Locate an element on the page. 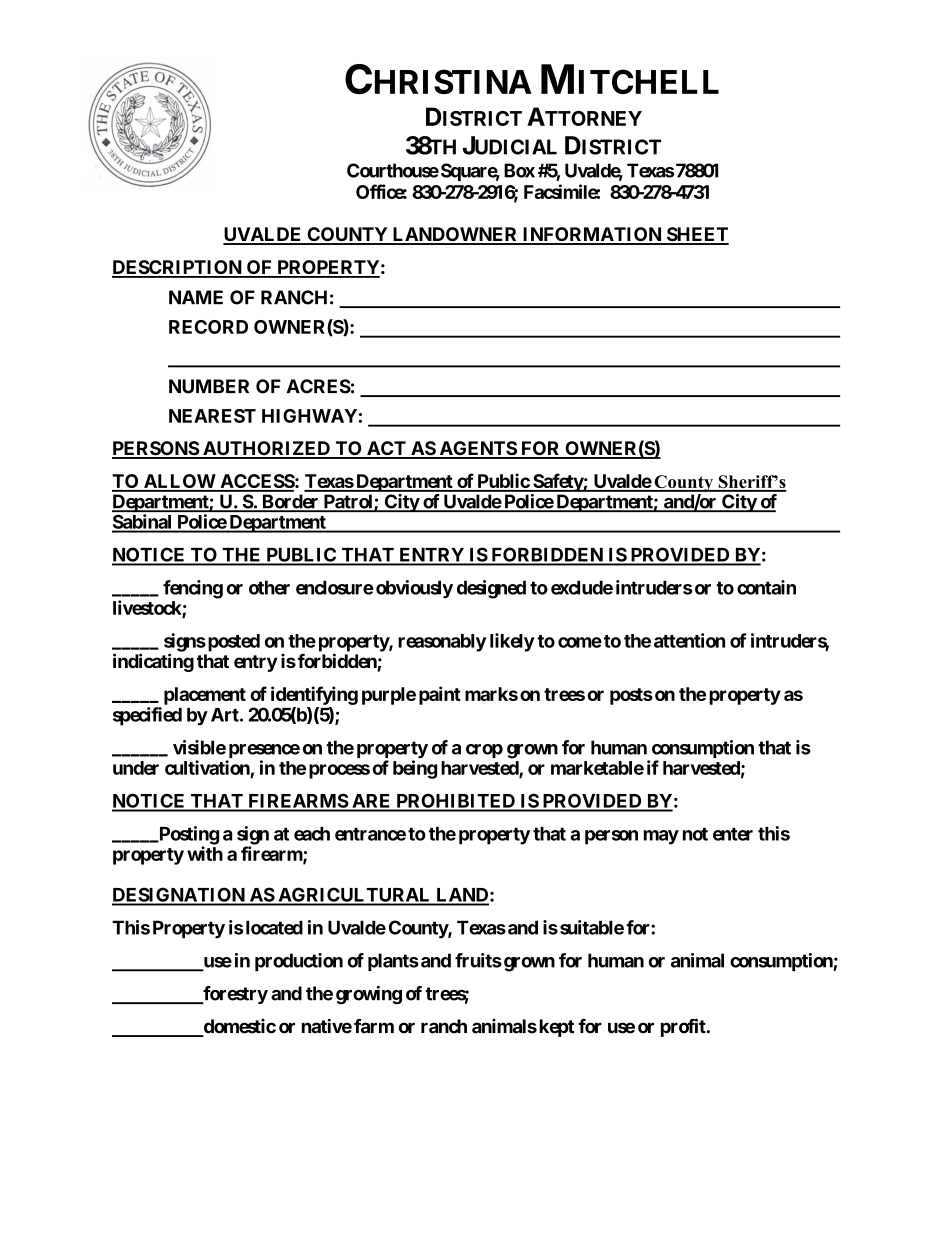 The width and height of the page is (952, 1233). Box is located at coordinates (519, 170).
